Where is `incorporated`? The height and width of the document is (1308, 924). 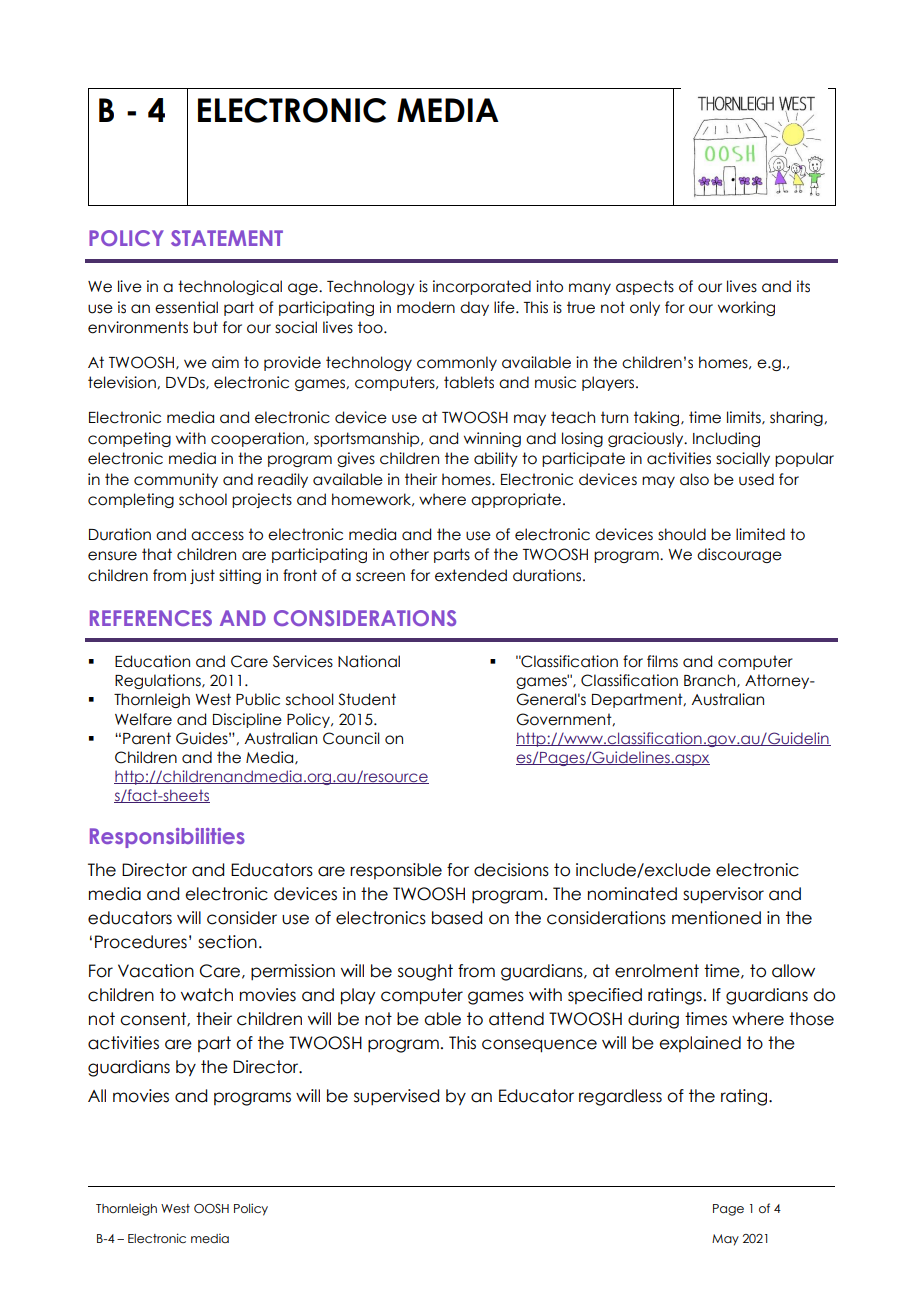
incorporated is located at coordinates (482, 287).
